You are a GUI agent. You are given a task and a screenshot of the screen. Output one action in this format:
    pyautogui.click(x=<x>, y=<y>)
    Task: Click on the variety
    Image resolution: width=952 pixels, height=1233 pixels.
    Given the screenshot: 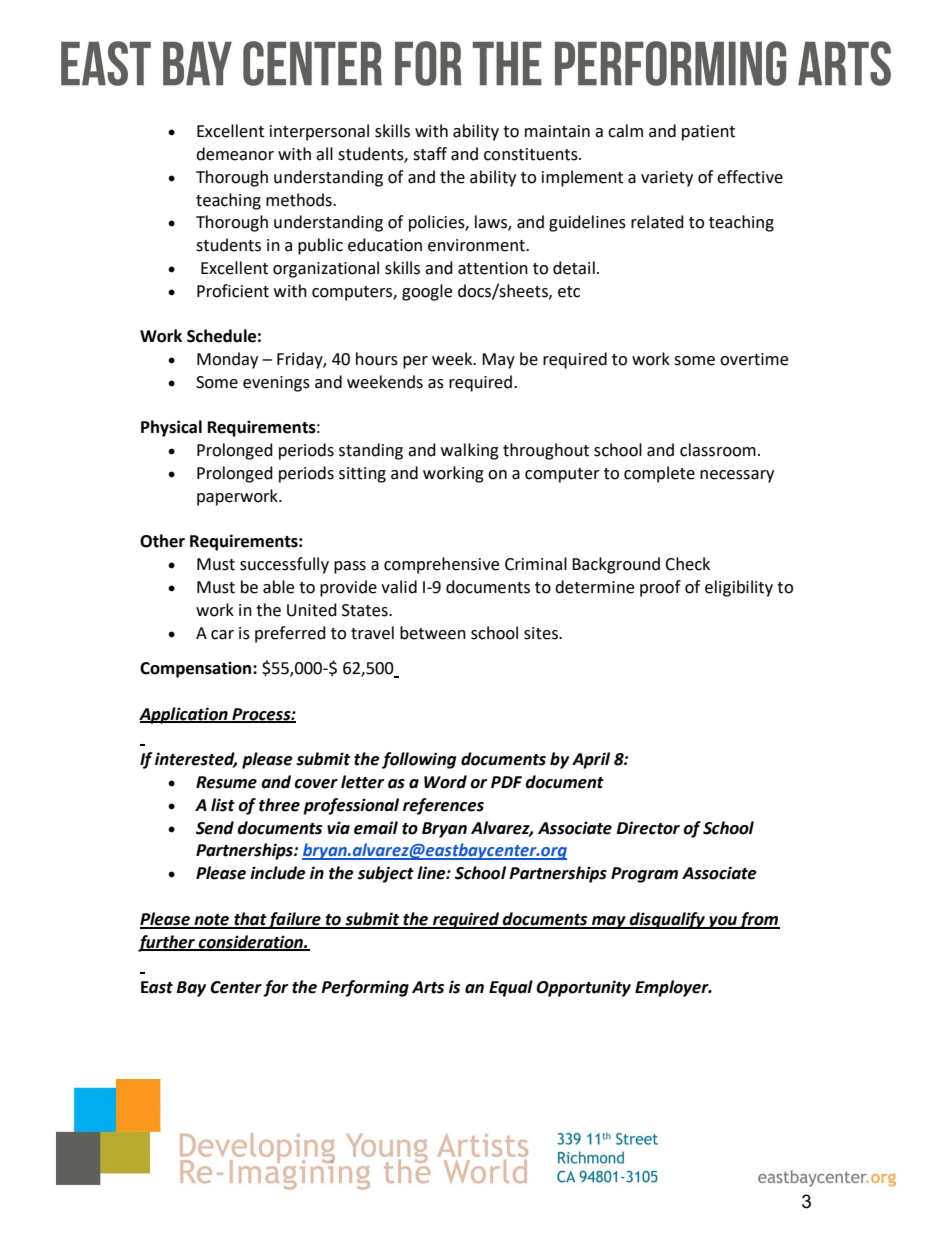 What is the action you would take?
    pyautogui.click(x=667, y=179)
